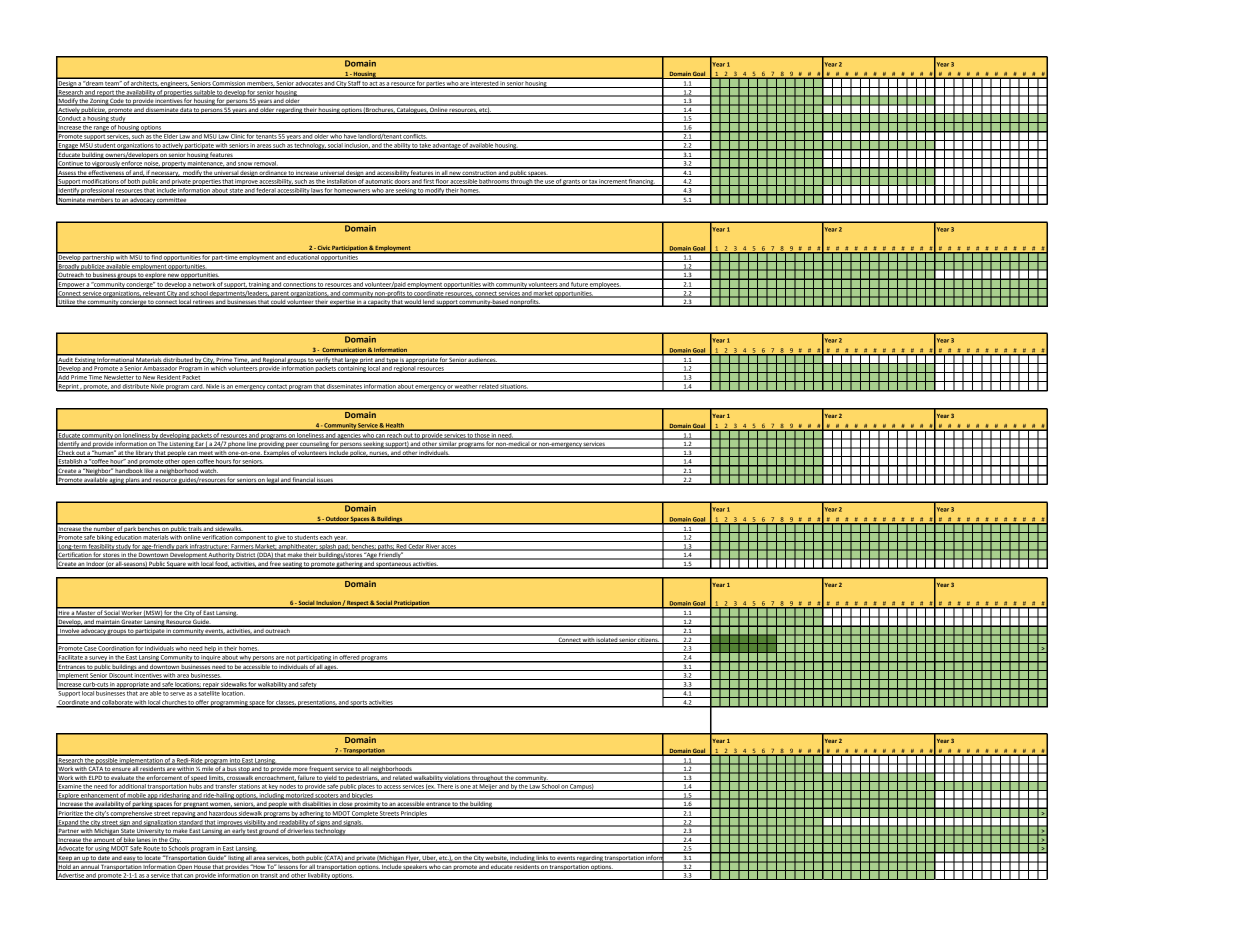  What do you see at coordinates (217, 538) in the screenshot?
I see `verification` at bounding box center [217, 538].
